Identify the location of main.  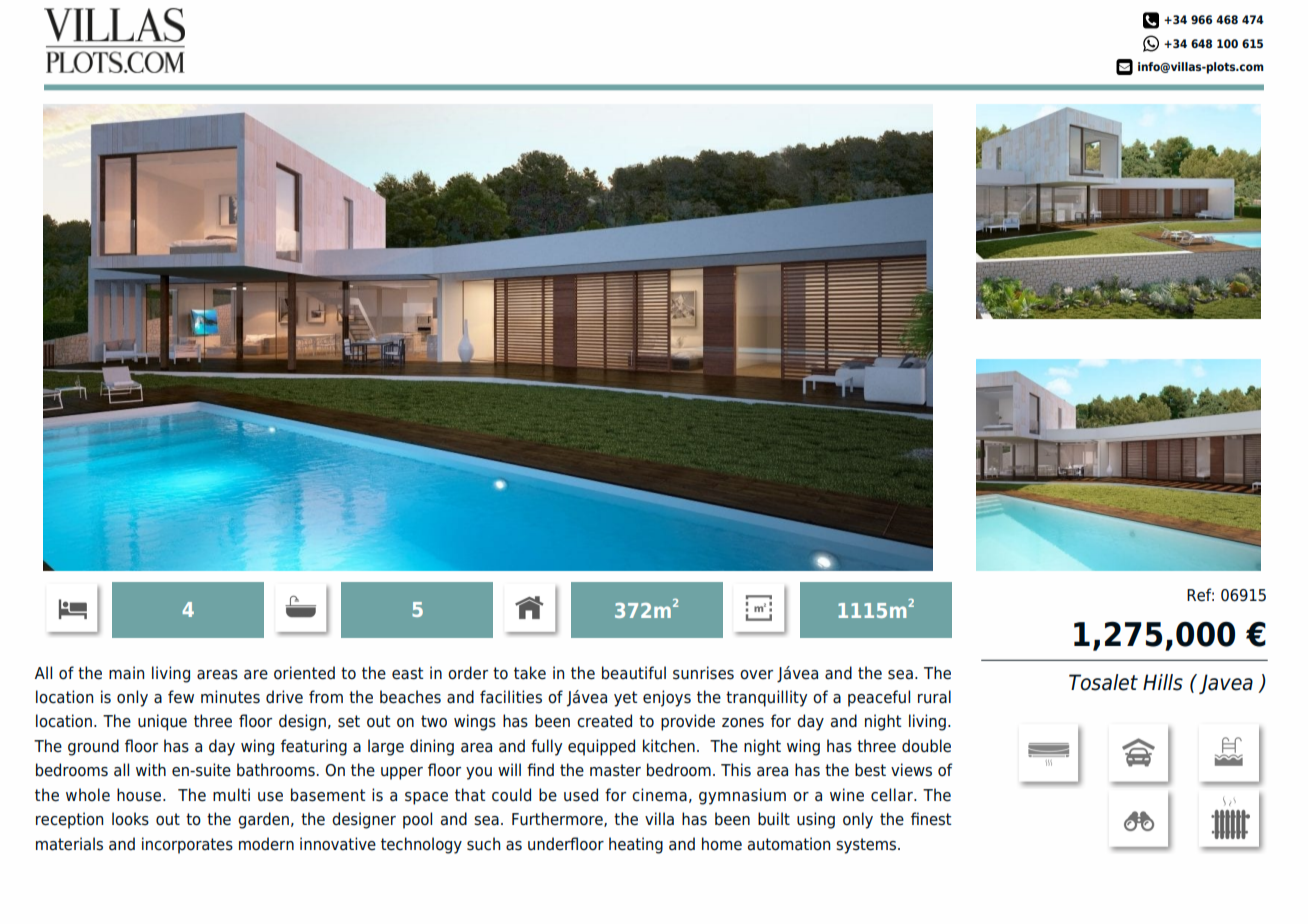
(126, 673).
